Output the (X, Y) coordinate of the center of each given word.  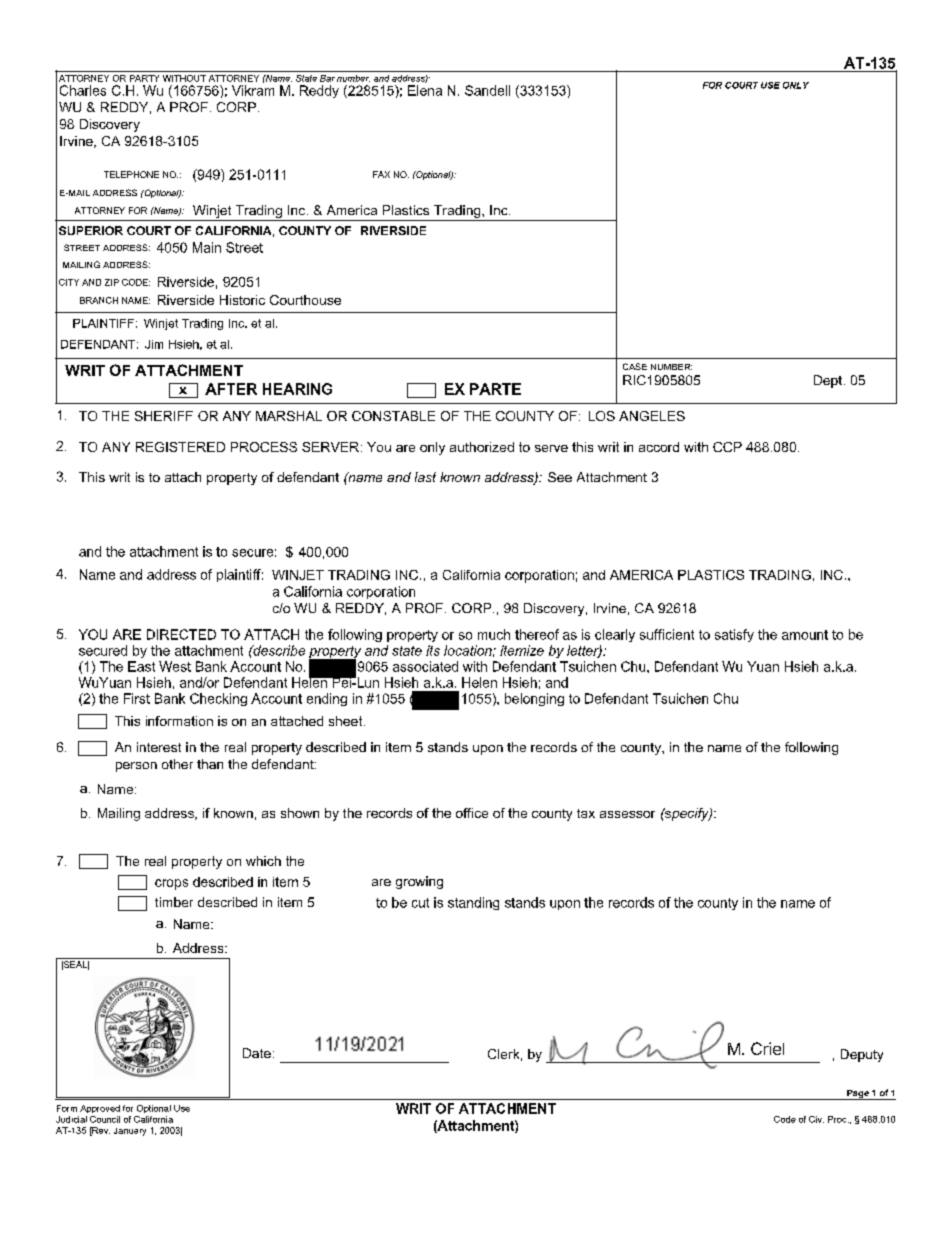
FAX (381, 174)
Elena (425, 90)
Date (257, 1053)
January (130, 1132)
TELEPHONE (131, 174)
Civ (816, 1119)
